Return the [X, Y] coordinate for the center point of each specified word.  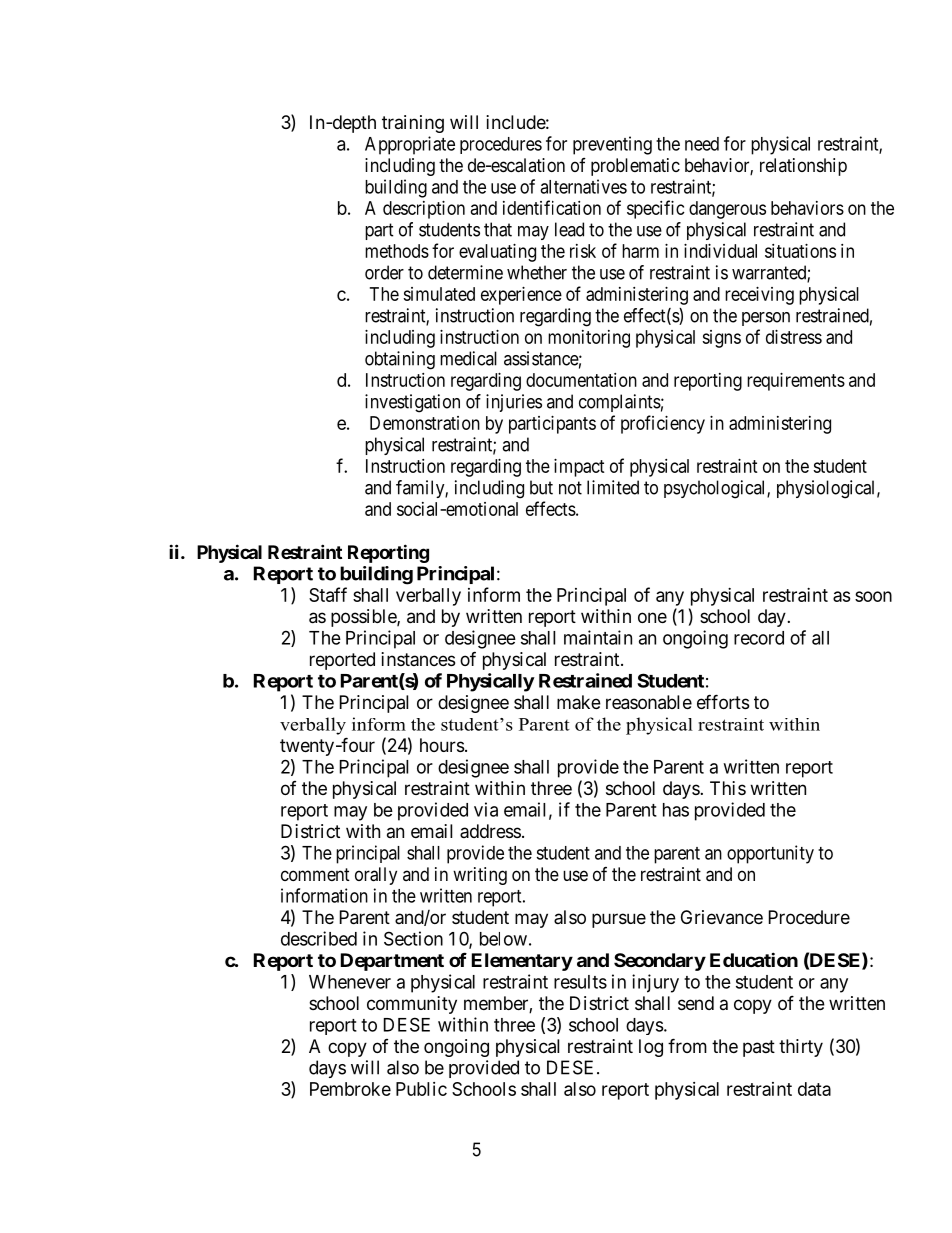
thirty [801, 1048]
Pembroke [350, 1089]
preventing [612, 145]
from [687, 1045]
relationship [803, 167]
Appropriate [410, 145]
